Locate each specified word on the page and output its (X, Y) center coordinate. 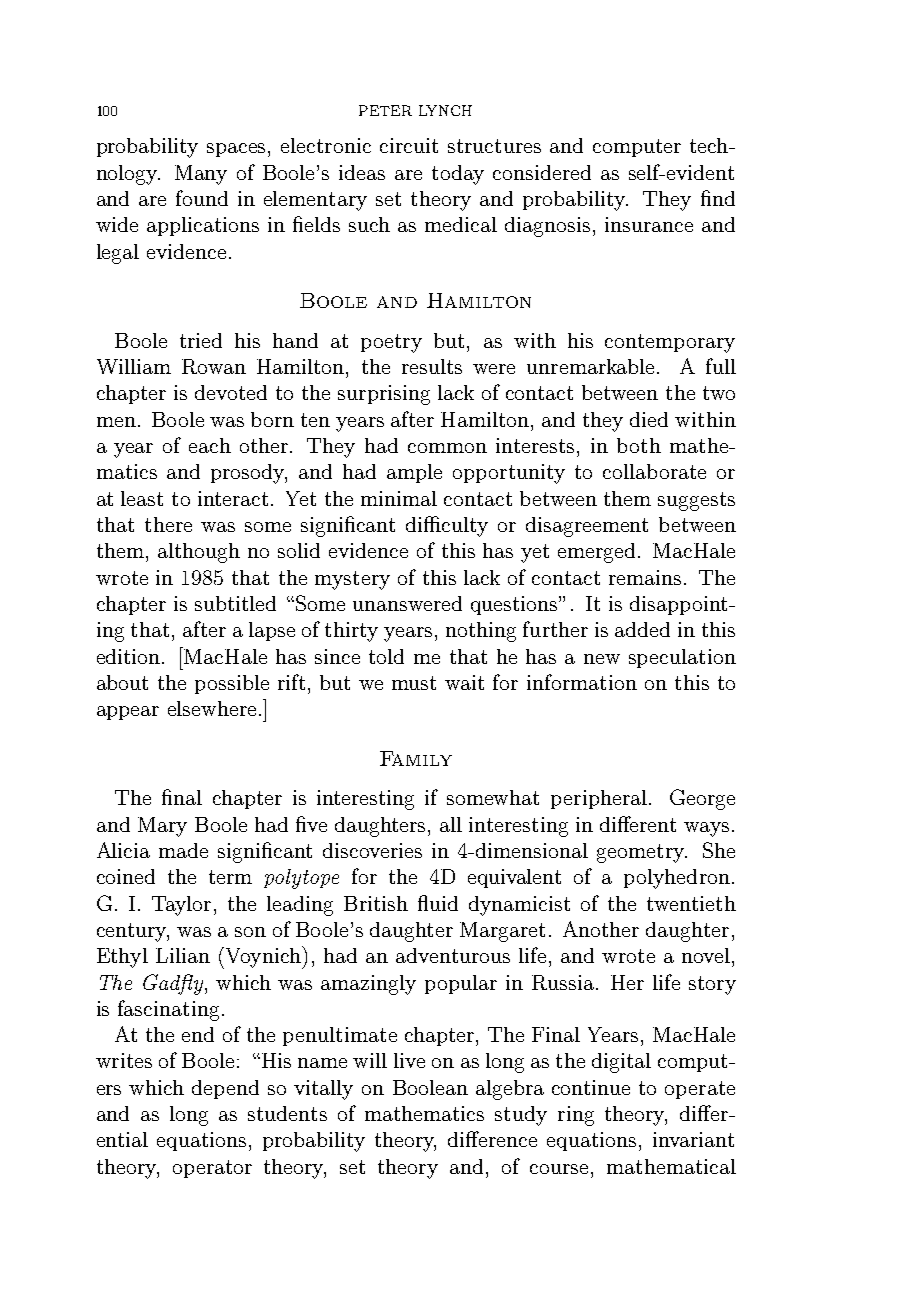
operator (212, 1169)
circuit (409, 145)
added (642, 629)
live (409, 1060)
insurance (649, 224)
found (202, 198)
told (386, 656)
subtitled (235, 603)
